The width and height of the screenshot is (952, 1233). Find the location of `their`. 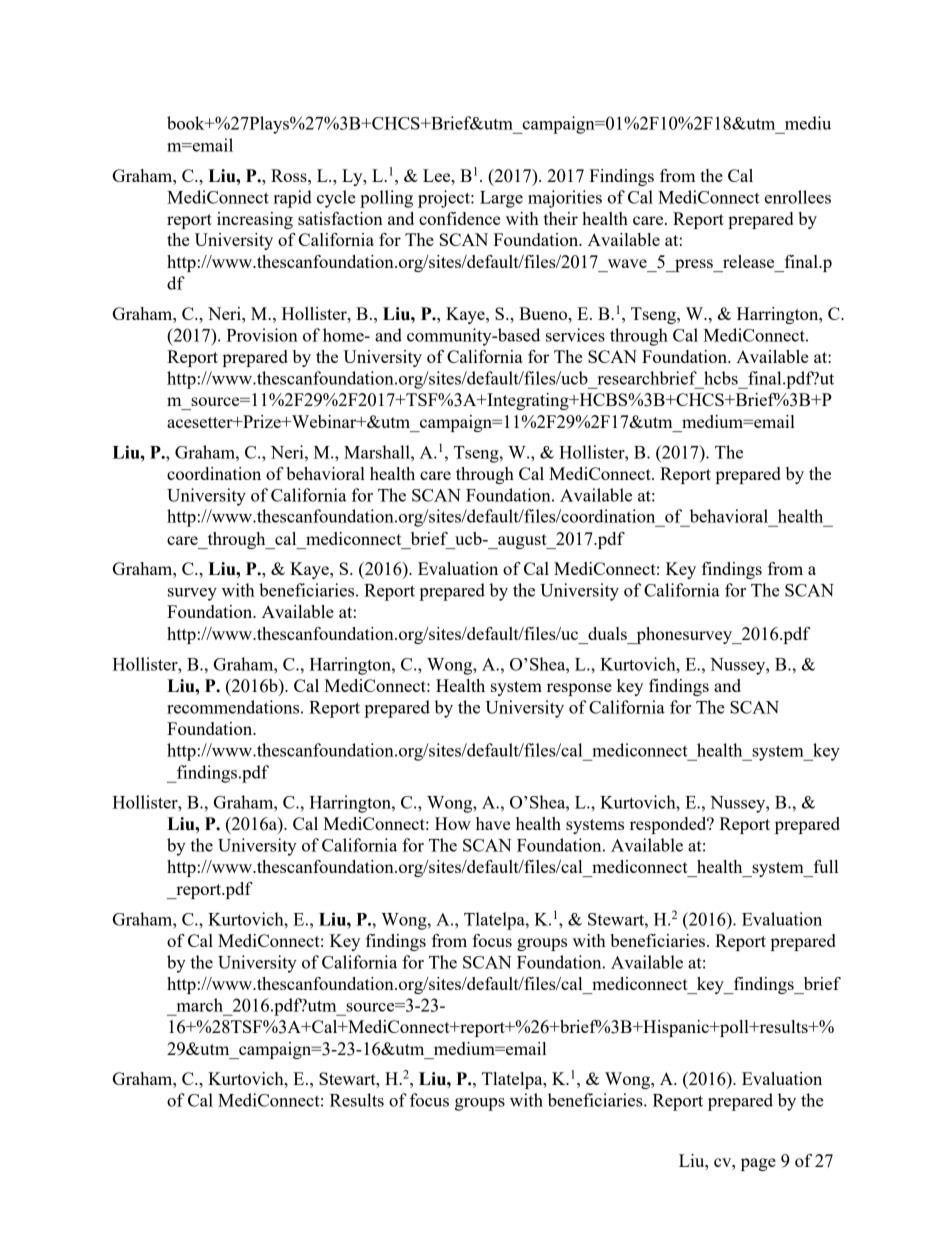

their is located at coordinates (561, 218).
